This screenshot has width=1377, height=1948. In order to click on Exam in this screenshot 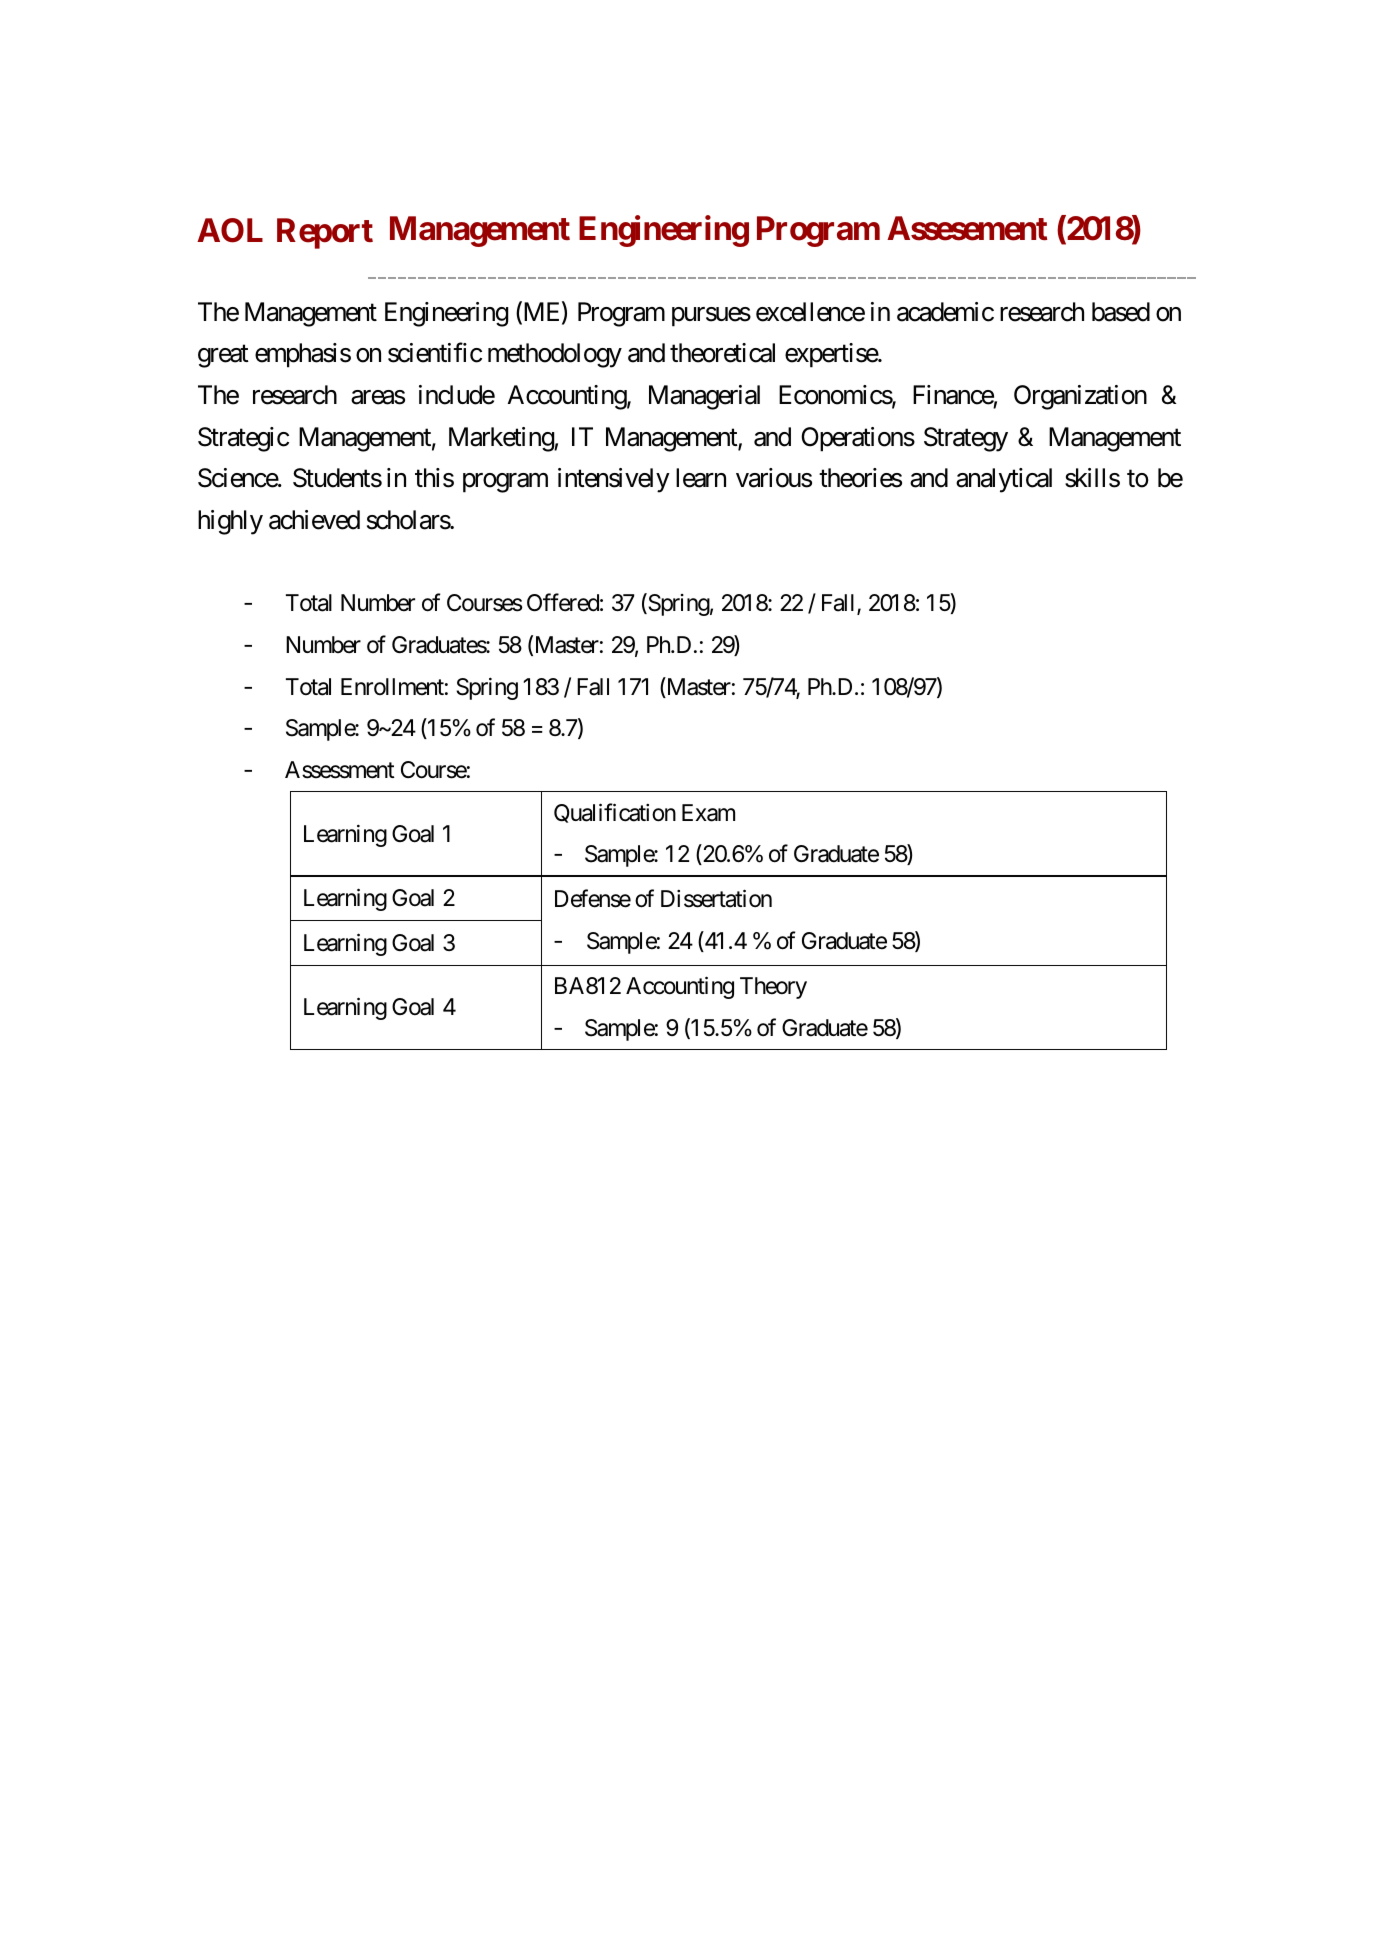, I will do `click(708, 813)`.
